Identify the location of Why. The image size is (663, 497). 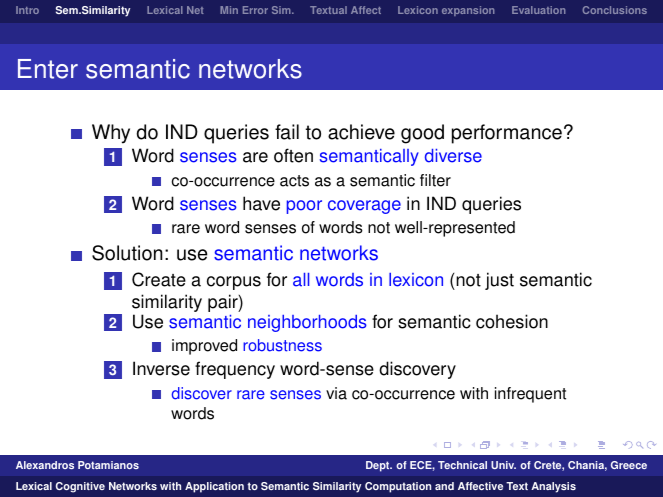
(111, 134).
